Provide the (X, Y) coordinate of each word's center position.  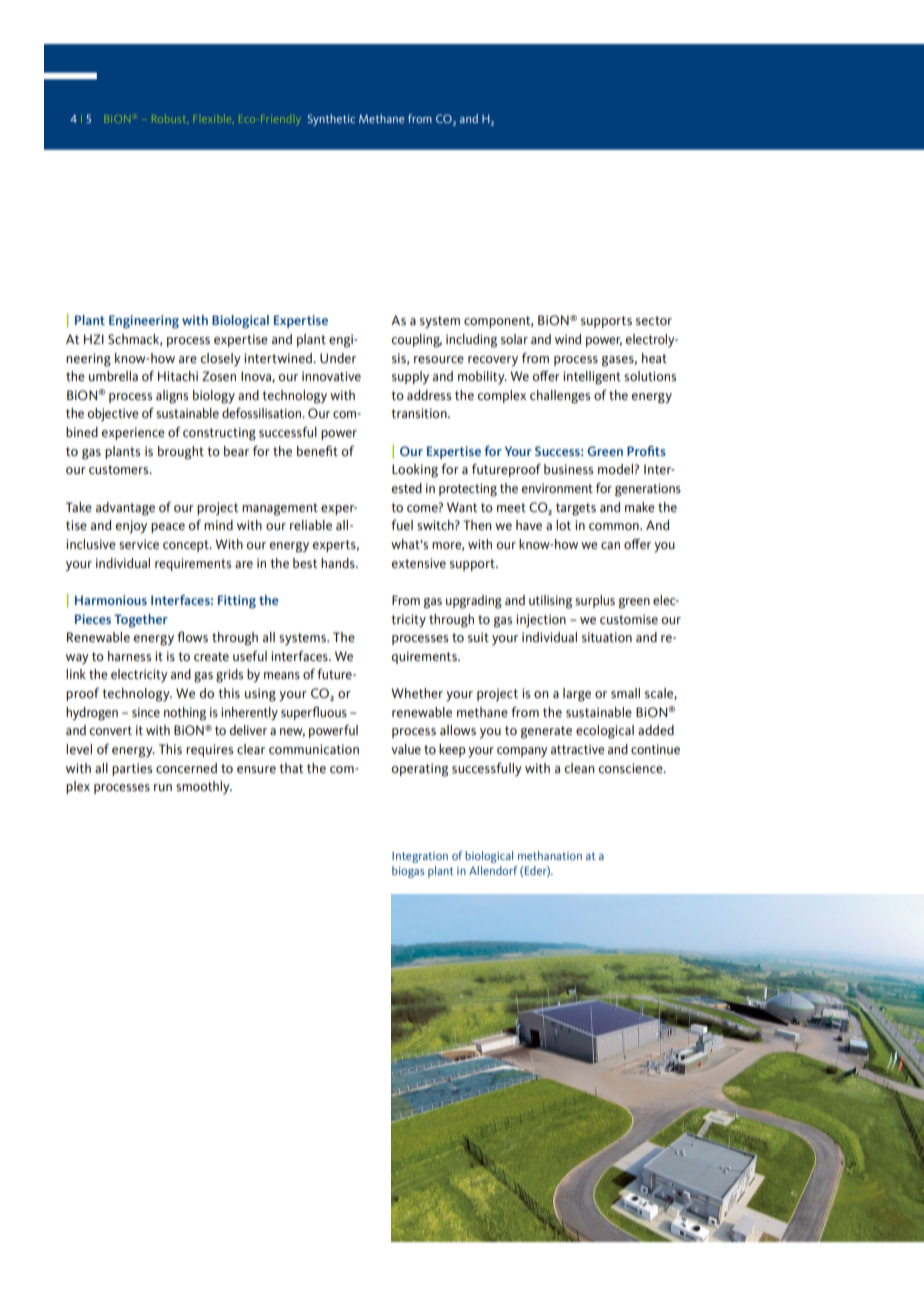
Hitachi (178, 376)
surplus (595, 601)
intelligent (592, 378)
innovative (331, 376)
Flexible (214, 119)
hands (339, 563)
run (163, 787)
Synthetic (331, 120)
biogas (408, 872)
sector (654, 320)
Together (141, 621)
